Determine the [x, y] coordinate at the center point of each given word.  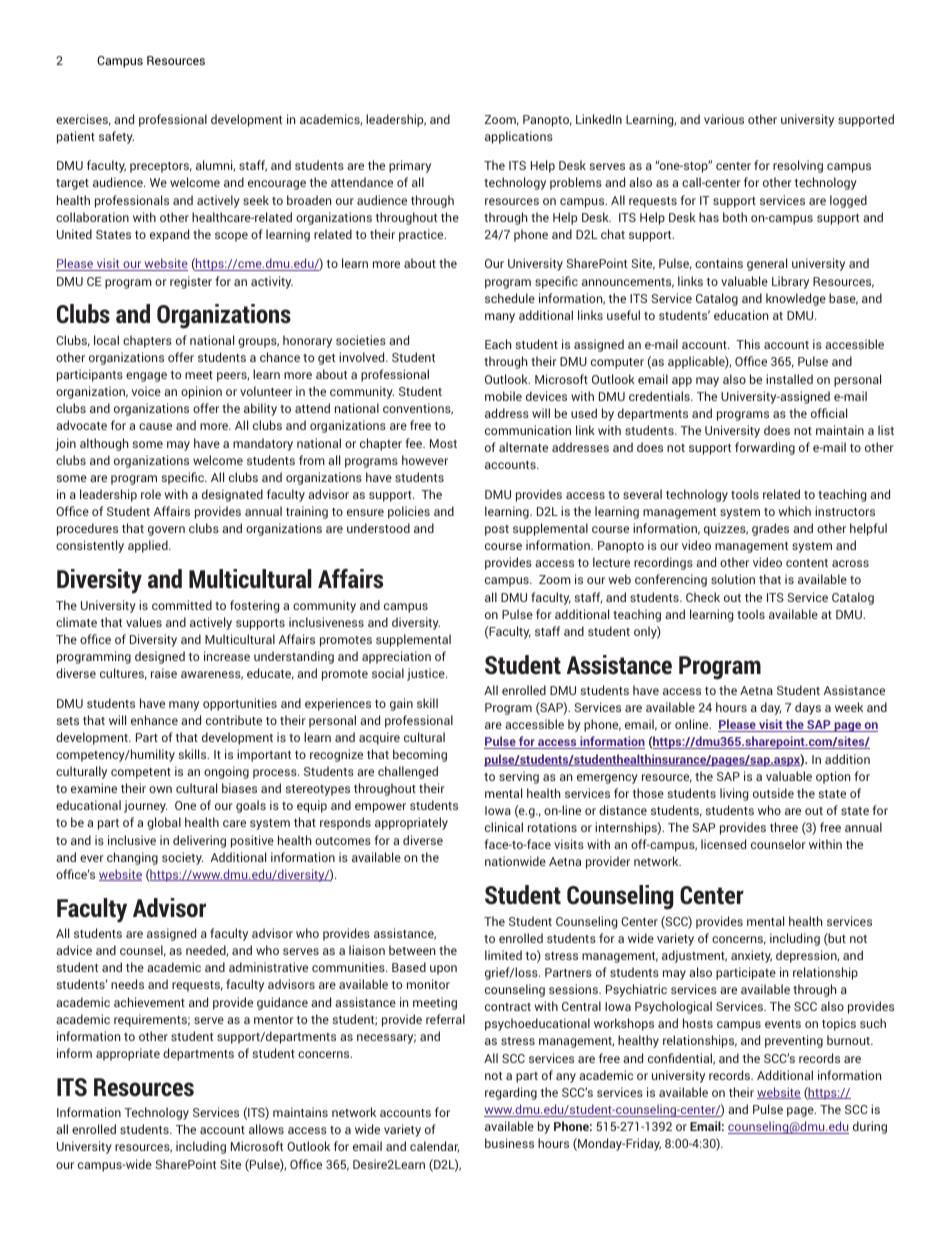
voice [146, 391]
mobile [503, 396]
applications [519, 137]
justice [427, 674]
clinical [504, 827]
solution [733, 579]
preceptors [161, 167]
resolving [798, 166]
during [870, 1127]
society [182, 858]
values [144, 622]
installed [789, 379]
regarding [511, 1093]
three [784, 827]
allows [266, 1129]
